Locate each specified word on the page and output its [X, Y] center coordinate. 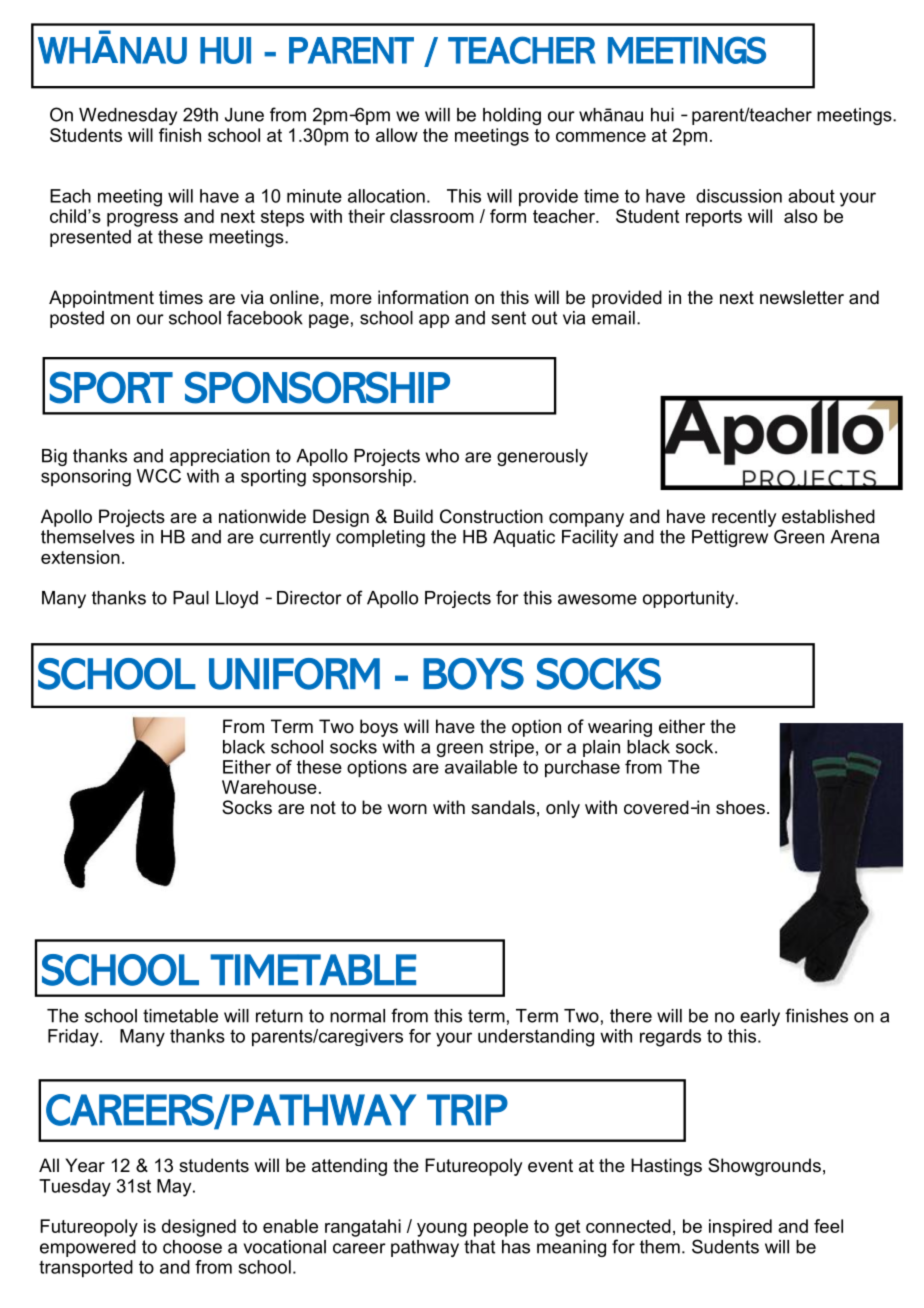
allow [397, 135]
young [442, 1230]
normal [357, 1016]
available [481, 767]
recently [744, 518]
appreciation [220, 457]
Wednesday [128, 116]
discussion [739, 196]
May [175, 1188]
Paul [191, 598]
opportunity [690, 599]
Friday [74, 1038]
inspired [740, 1228]
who [442, 456]
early [760, 1017]
